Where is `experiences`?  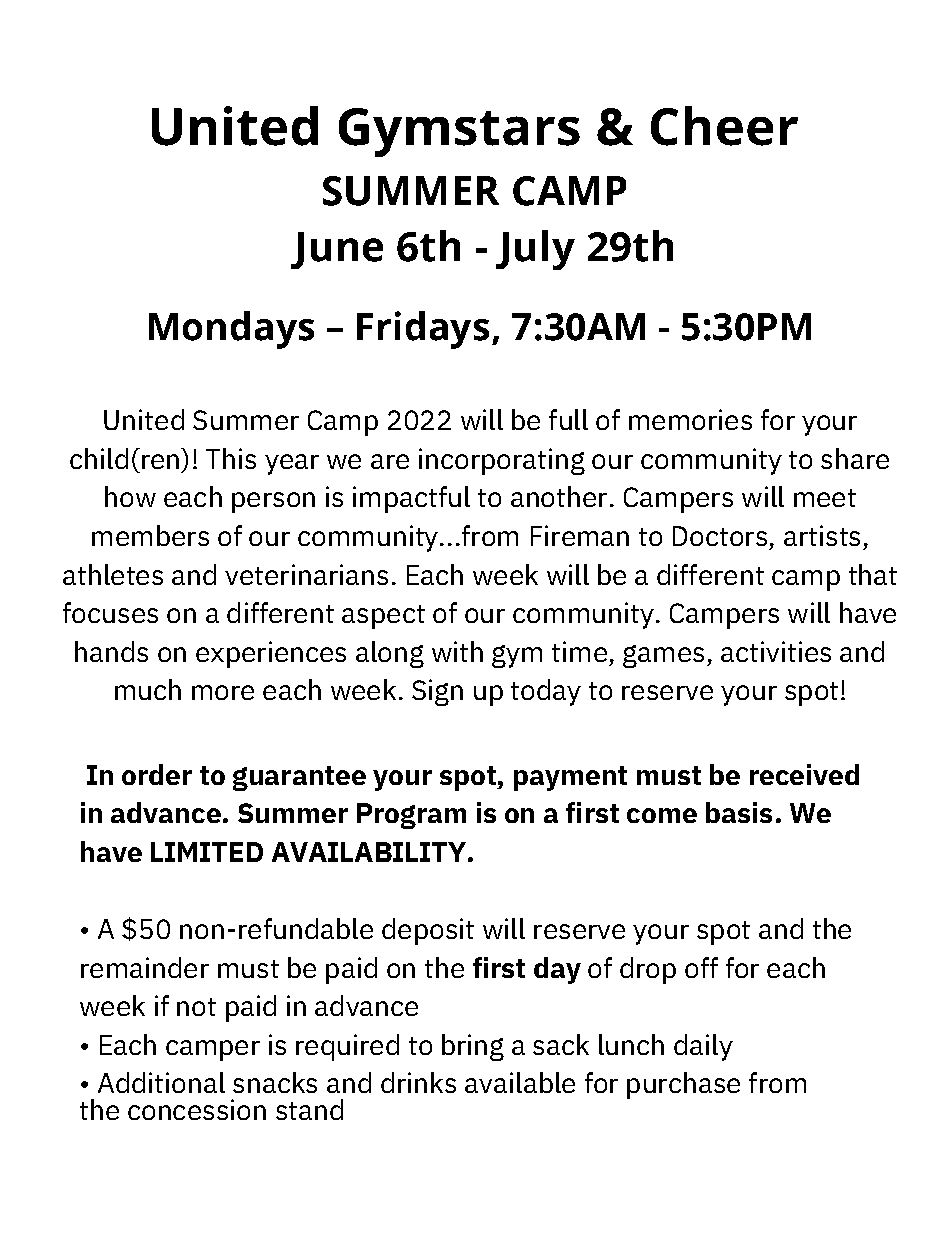
experiences is located at coordinates (271, 654).
